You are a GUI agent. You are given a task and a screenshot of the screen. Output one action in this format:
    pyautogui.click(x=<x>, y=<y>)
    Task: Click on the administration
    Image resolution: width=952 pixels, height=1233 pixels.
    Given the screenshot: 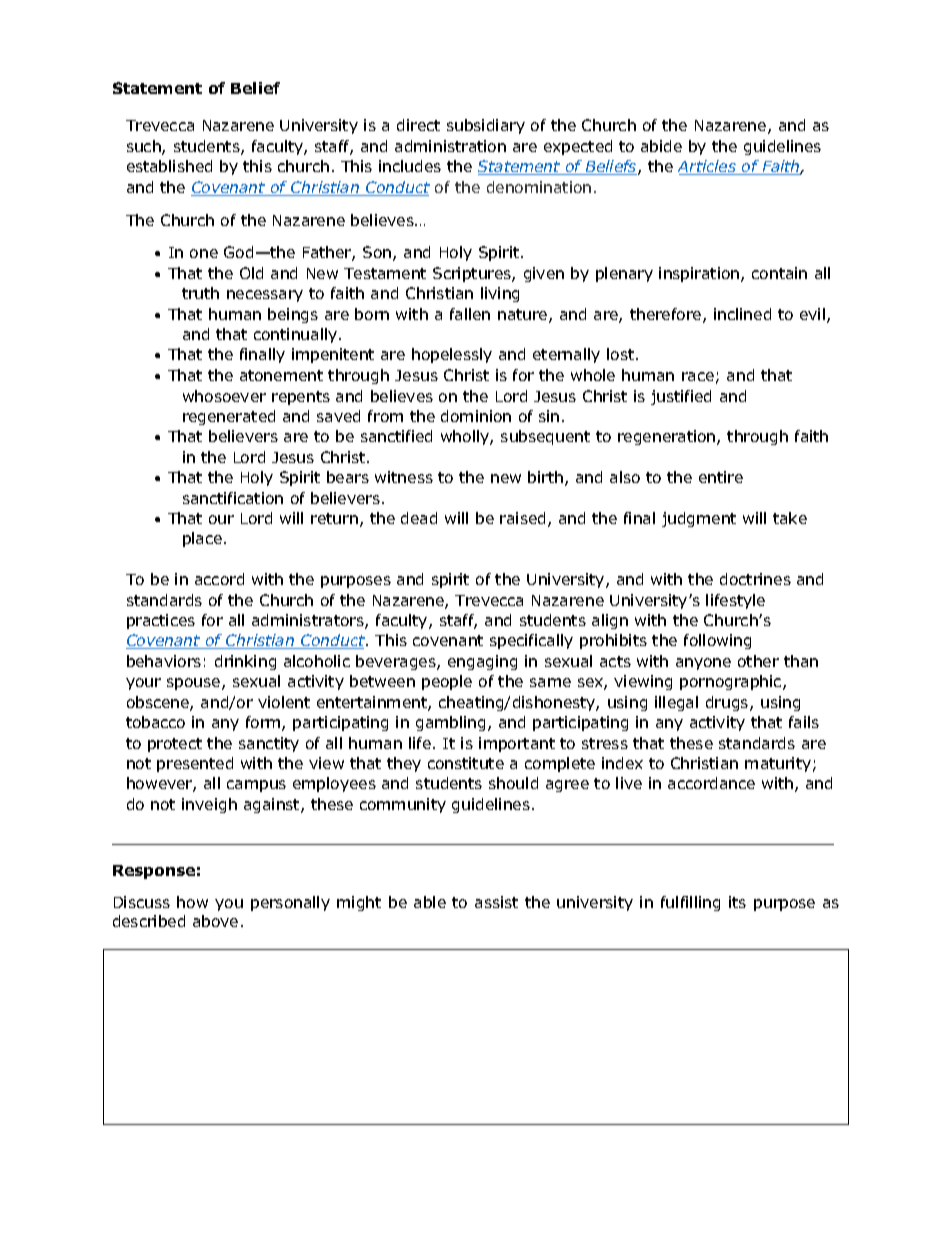 What is the action you would take?
    pyautogui.click(x=450, y=146)
